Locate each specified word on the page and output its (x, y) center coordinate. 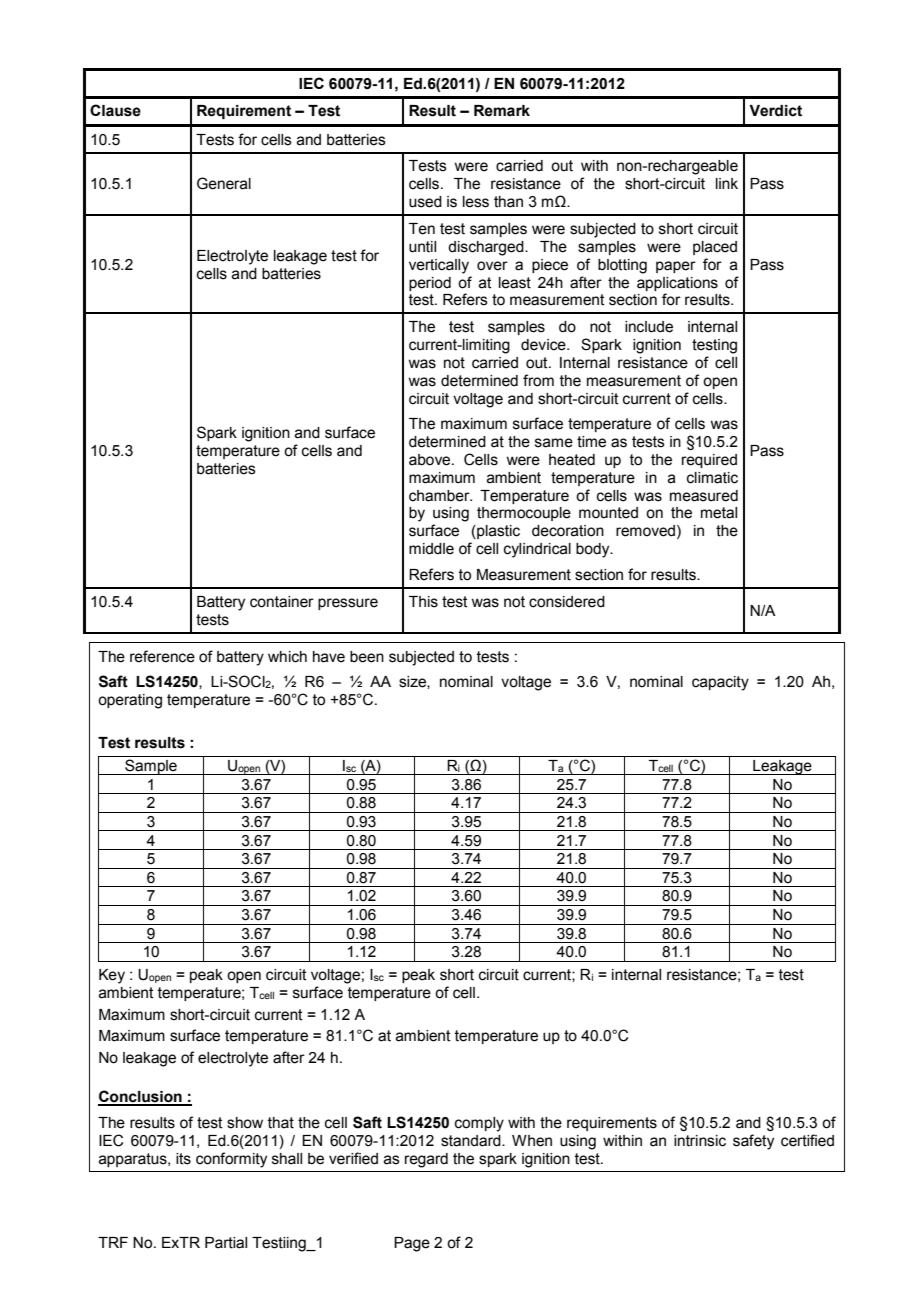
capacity (720, 683)
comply (479, 1124)
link (727, 183)
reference (162, 656)
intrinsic (700, 1141)
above (431, 460)
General (224, 183)
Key (112, 976)
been (367, 657)
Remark (502, 111)
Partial (226, 1243)
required (709, 461)
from (538, 380)
